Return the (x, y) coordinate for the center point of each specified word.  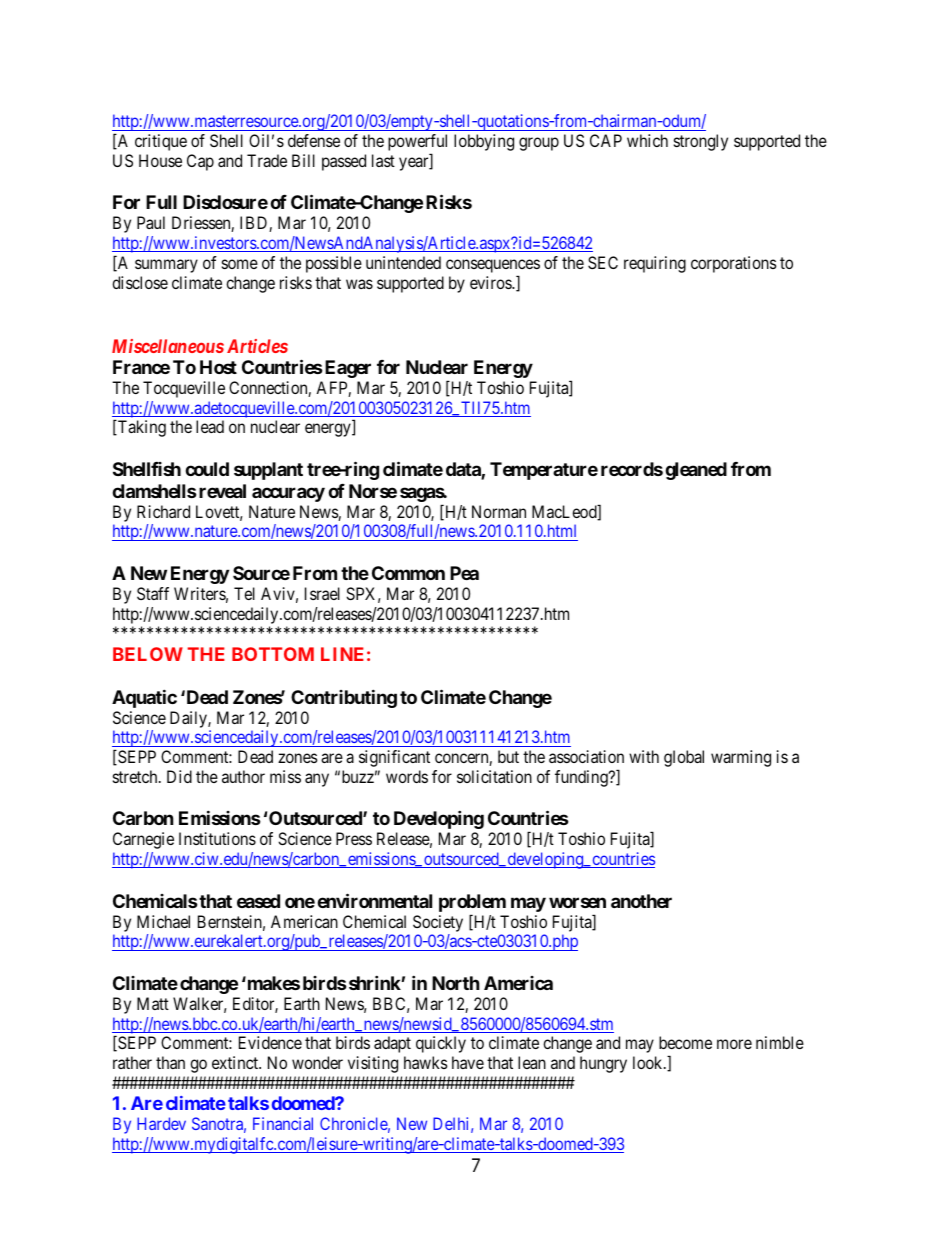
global (684, 758)
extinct (236, 1062)
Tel (244, 593)
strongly (701, 142)
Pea (464, 573)
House (160, 160)
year (415, 164)
